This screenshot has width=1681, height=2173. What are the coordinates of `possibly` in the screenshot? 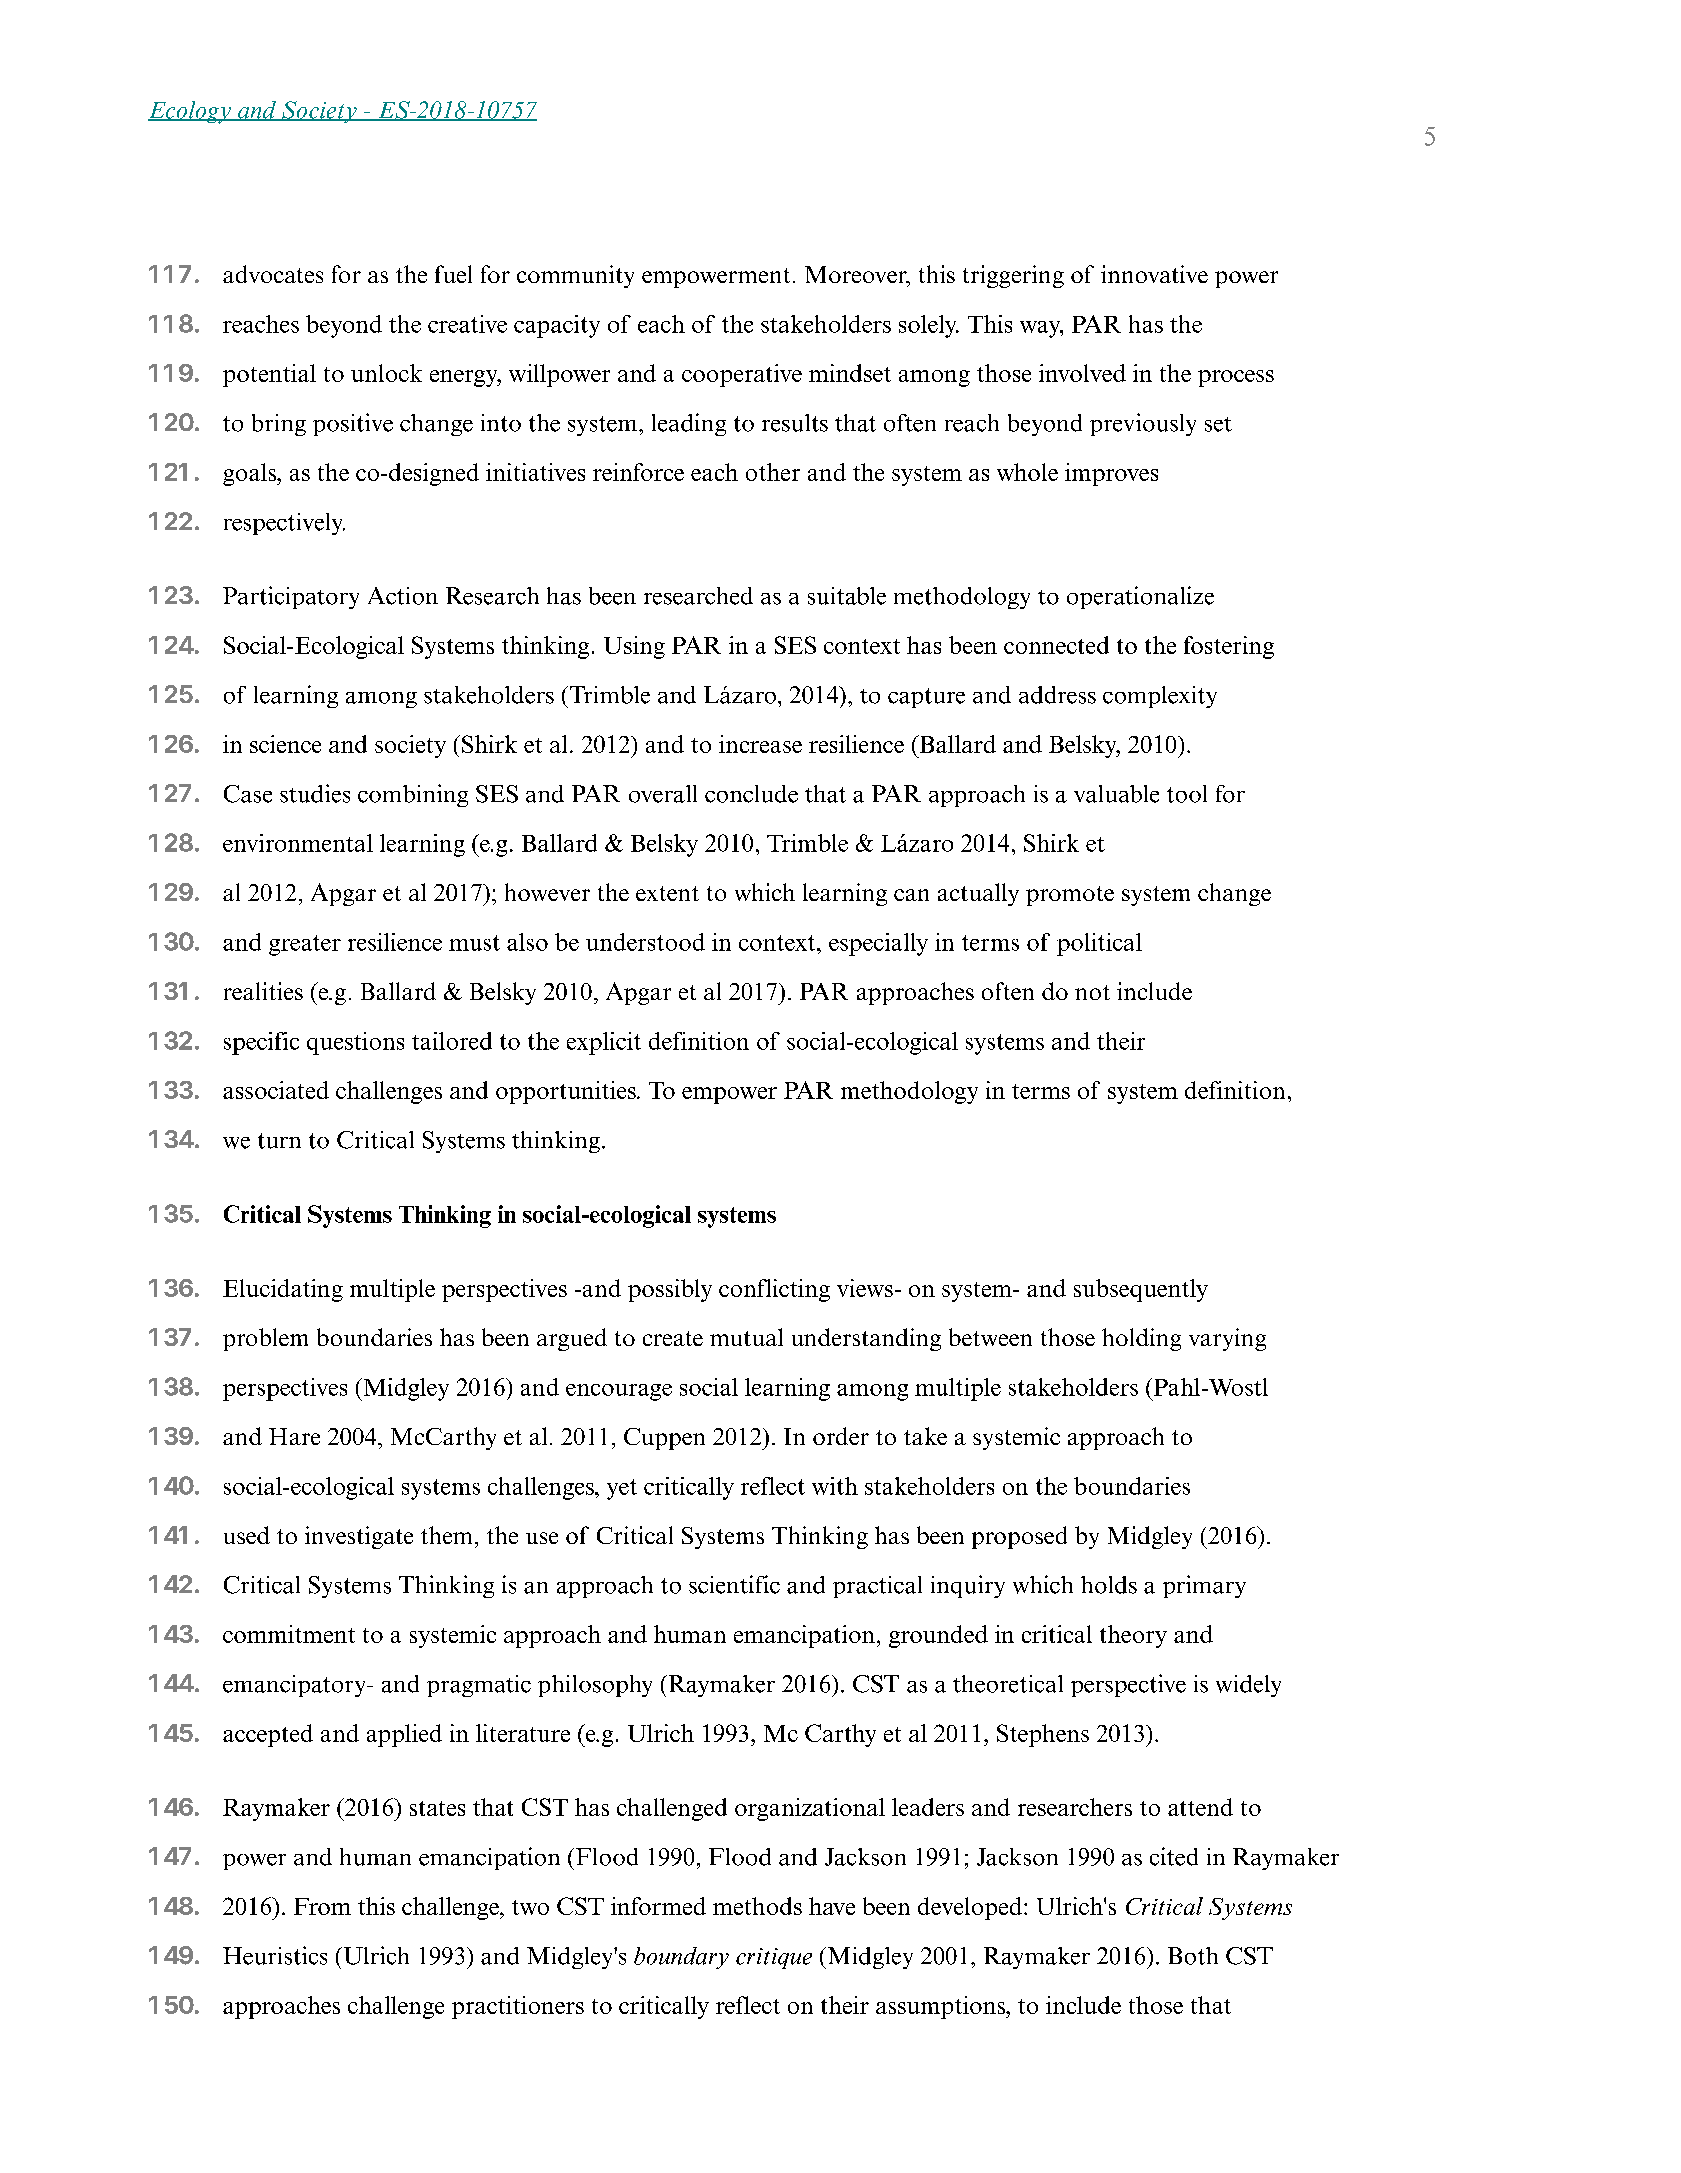 It's located at (670, 1290).
